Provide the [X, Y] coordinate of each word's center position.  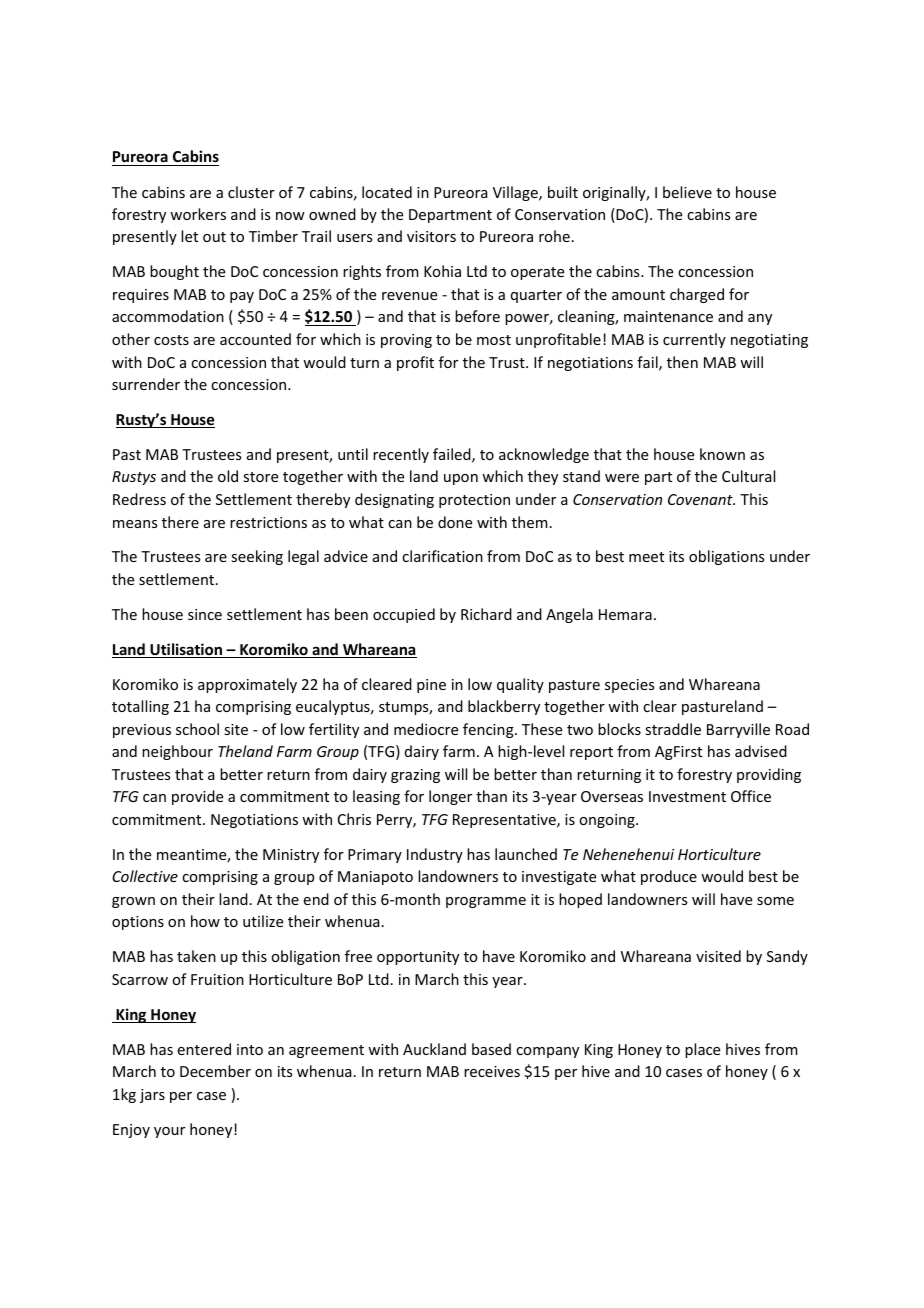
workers [198, 214]
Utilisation [186, 650]
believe [687, 192]
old [228, 476]
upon [461, 479]
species [629, 686]
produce [669, 877]
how [205, 921]
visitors [431, 236]
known [722, 454]
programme [486, 902]
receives [492, 1071]
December [215, 1071]
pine [431, 686]
